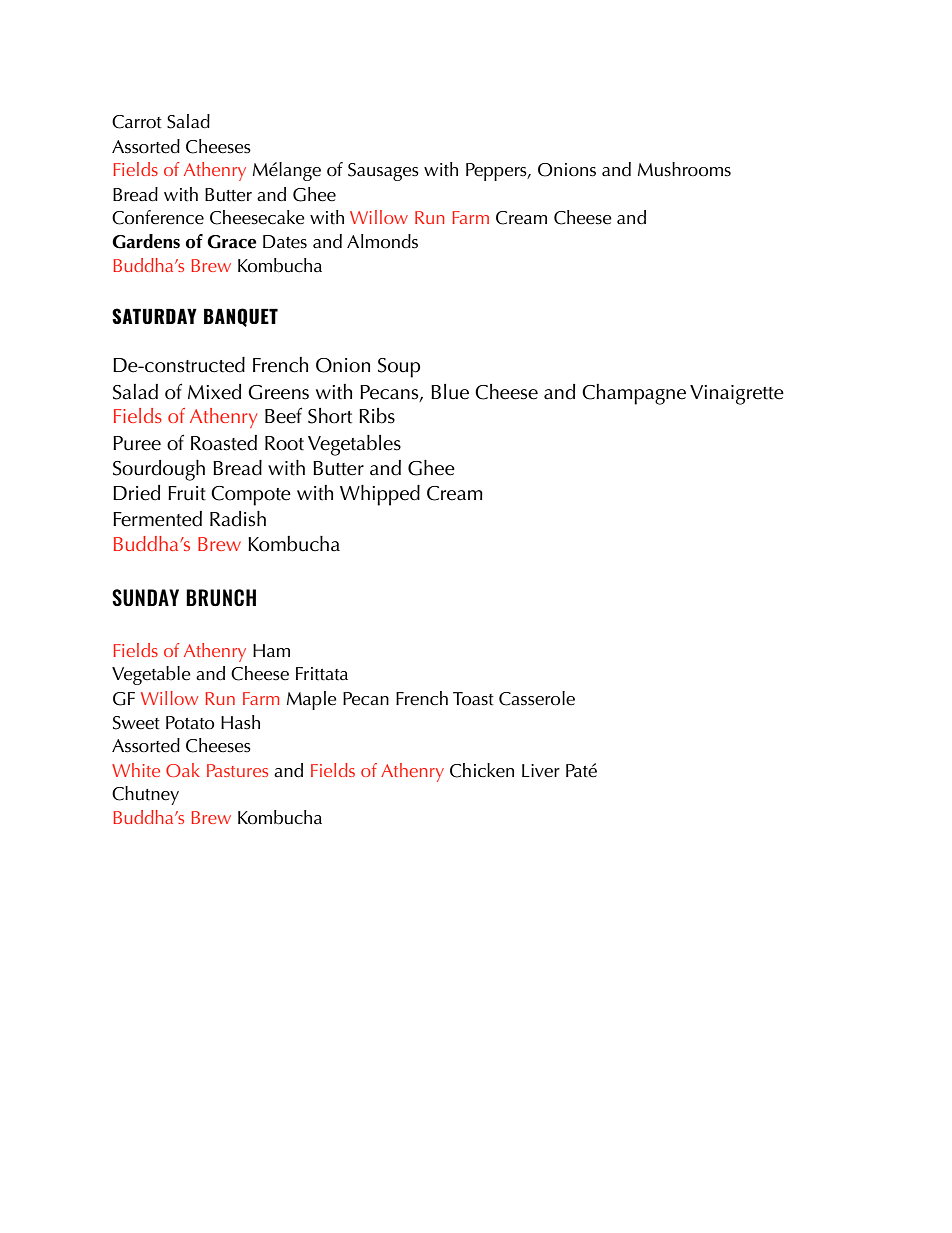  What do you see at coordinates (541, 771) in the screenshot?
I see `Liver` at bounding box center [541, 771].
